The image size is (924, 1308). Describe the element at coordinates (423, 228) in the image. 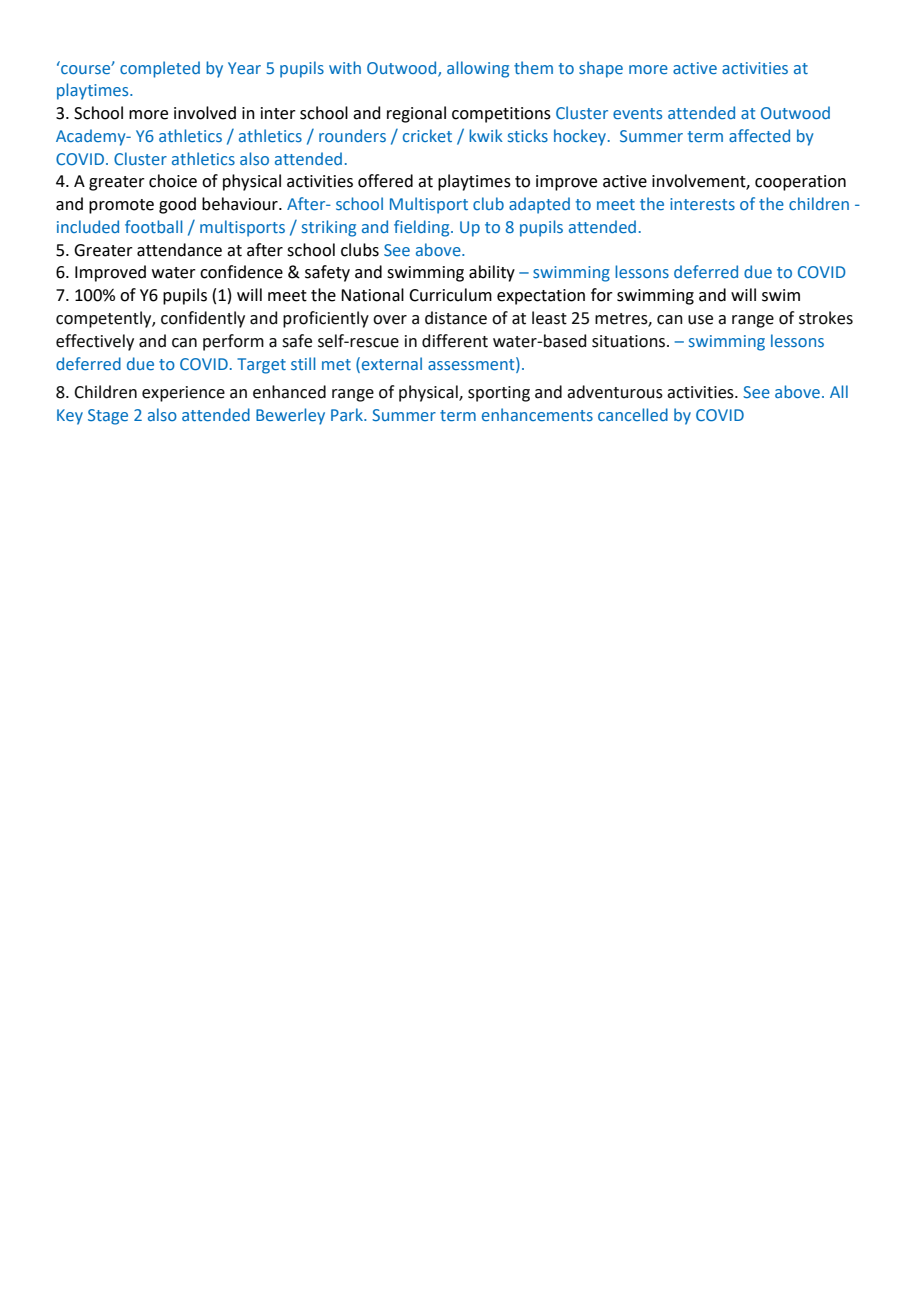

I see `fielding` at that location.
